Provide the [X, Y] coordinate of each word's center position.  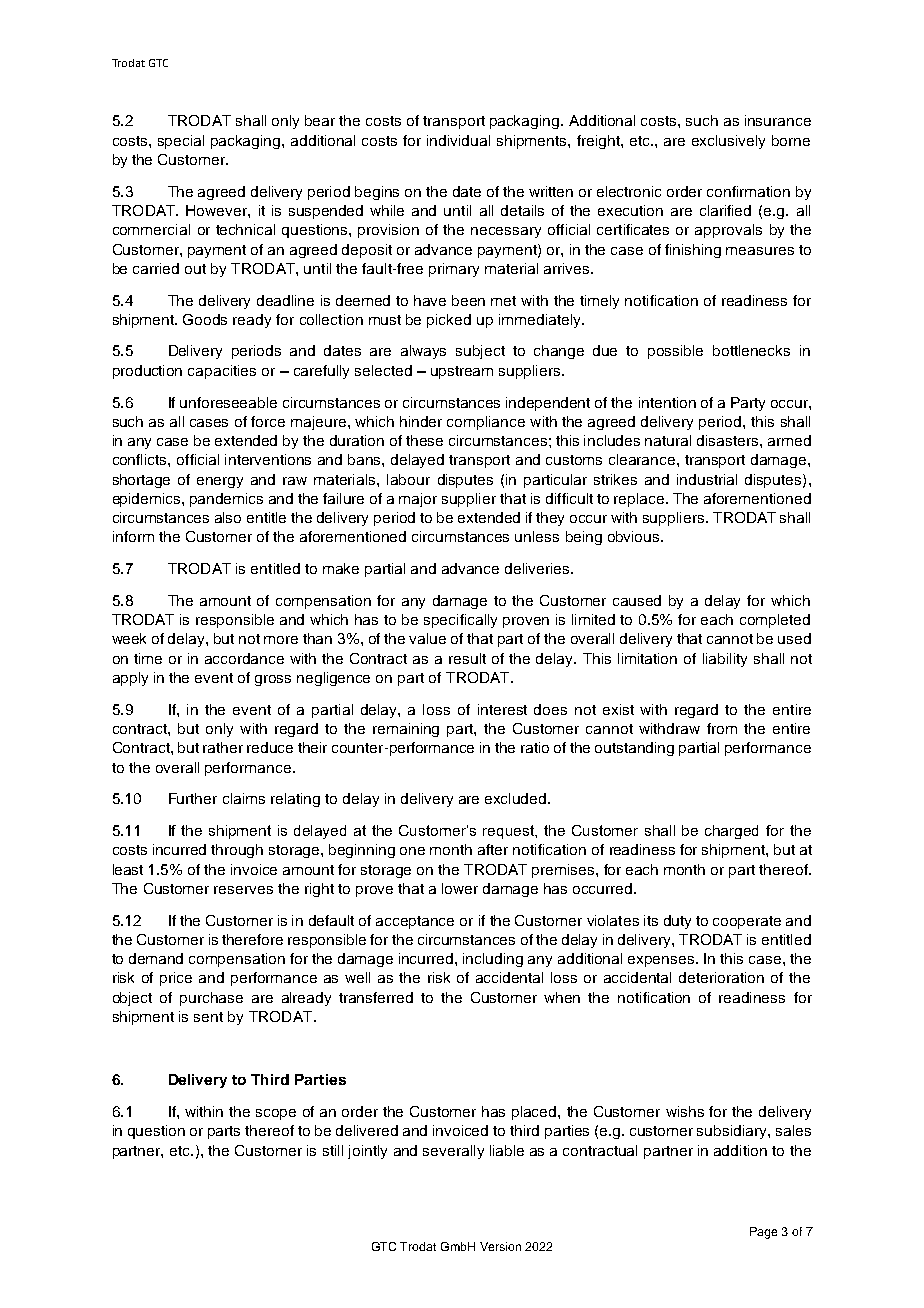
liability [725, 660]
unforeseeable [228, 402]
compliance [486, 423]
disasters [729, 440]
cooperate [747, 922]
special [181, 142]
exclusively [728, 142]
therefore [252, 939]
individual [458, 140]
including [493, 960]
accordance [244, 658]
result [467, 658]
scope [276, 1114]
